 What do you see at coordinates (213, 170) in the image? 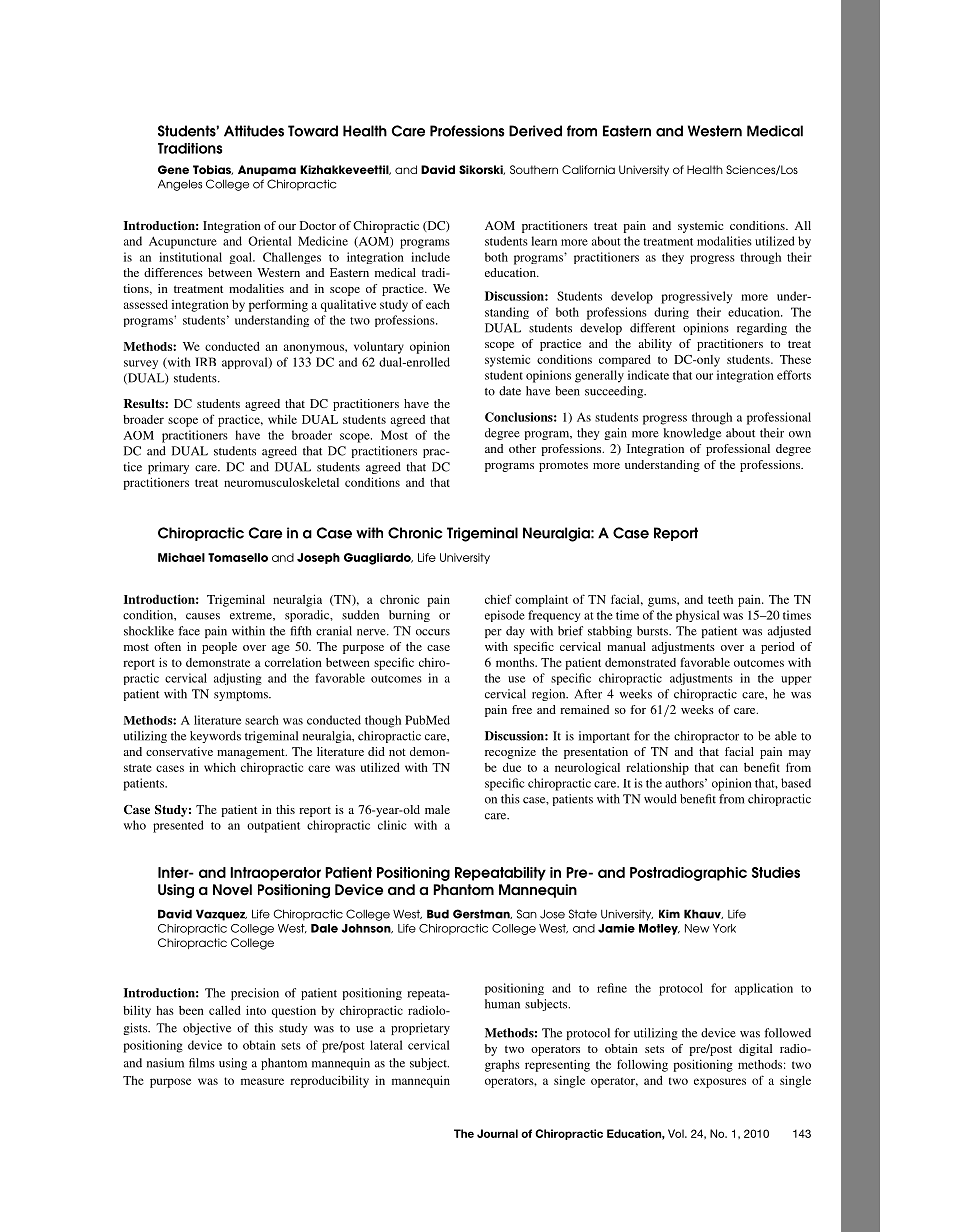
I see `Tobias` at bounding box center [213, 170].
